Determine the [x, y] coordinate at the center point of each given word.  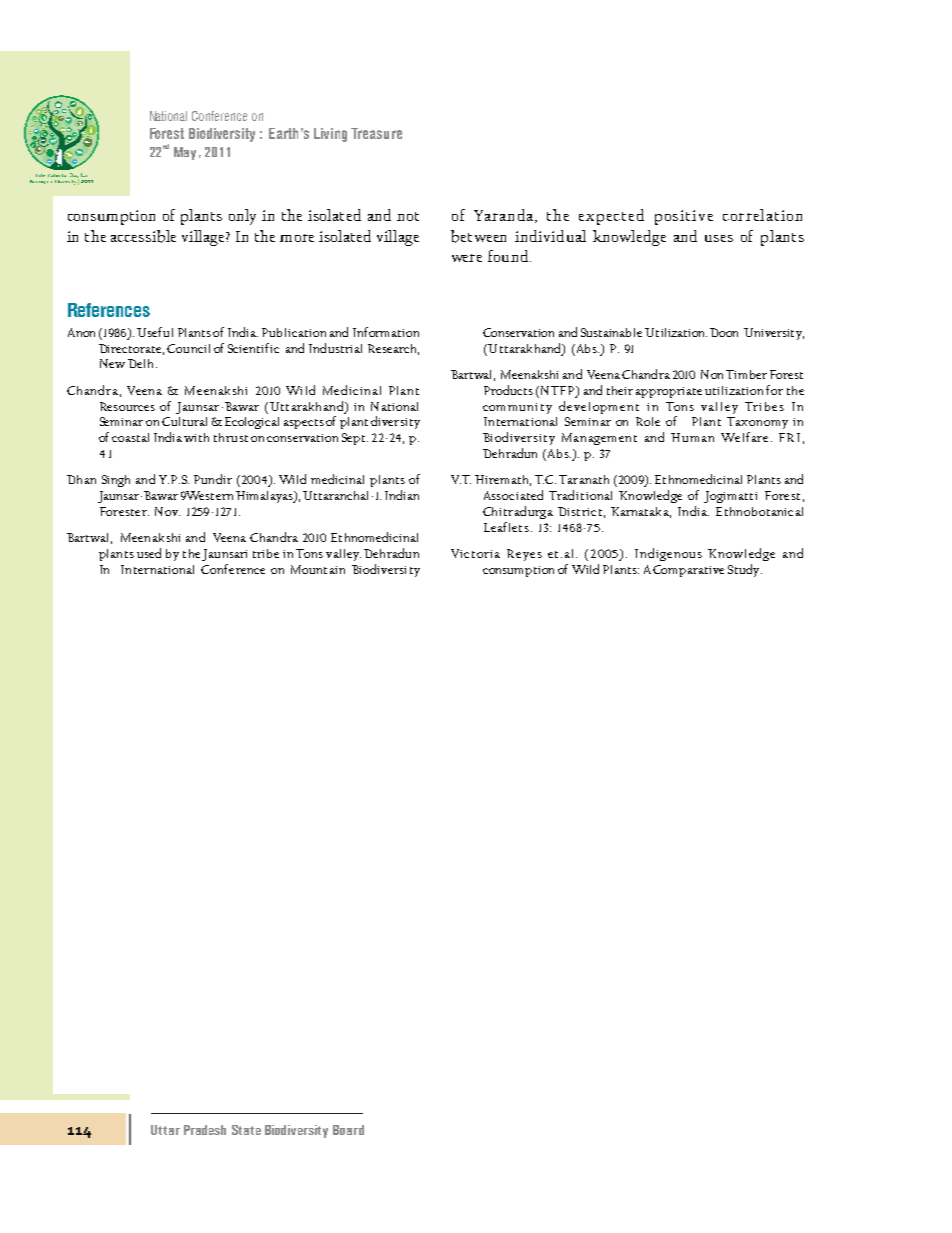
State [246, 1130]
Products [508, 390]
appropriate [669, 392]
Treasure [376, 133]
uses [719, 238]
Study [745, 570]
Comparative [688, 571]
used [149, 553]
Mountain [318, 569]
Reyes [524, 555]
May [185, 153]
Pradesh [205, 1130]
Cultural [184, 421]
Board [348, 1130]
